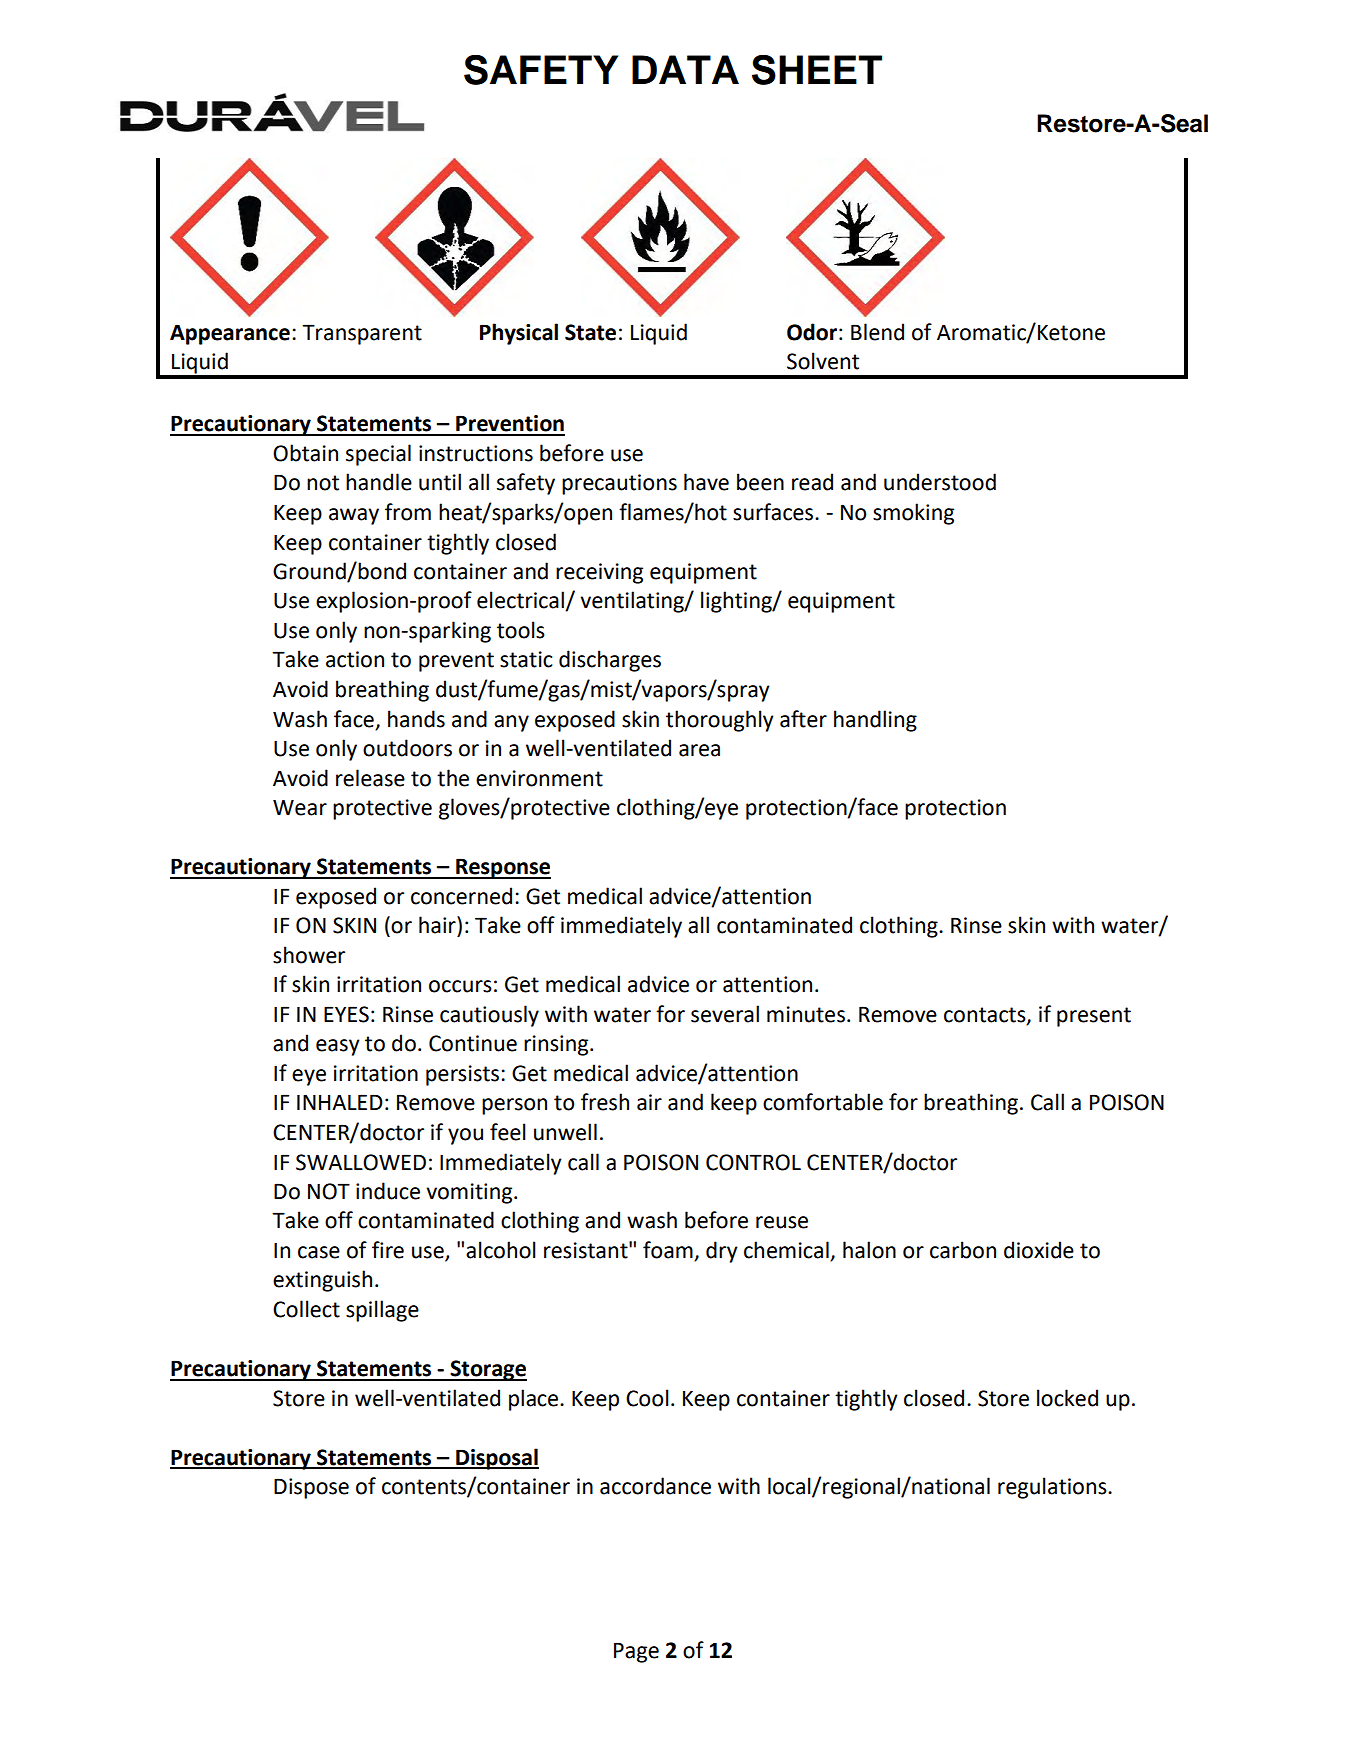 The width and height of the document is (1345, 1741). What do you see at coordinates (817, 70) in the document?
I see `SHEET` at bounding box center [817, 70].
